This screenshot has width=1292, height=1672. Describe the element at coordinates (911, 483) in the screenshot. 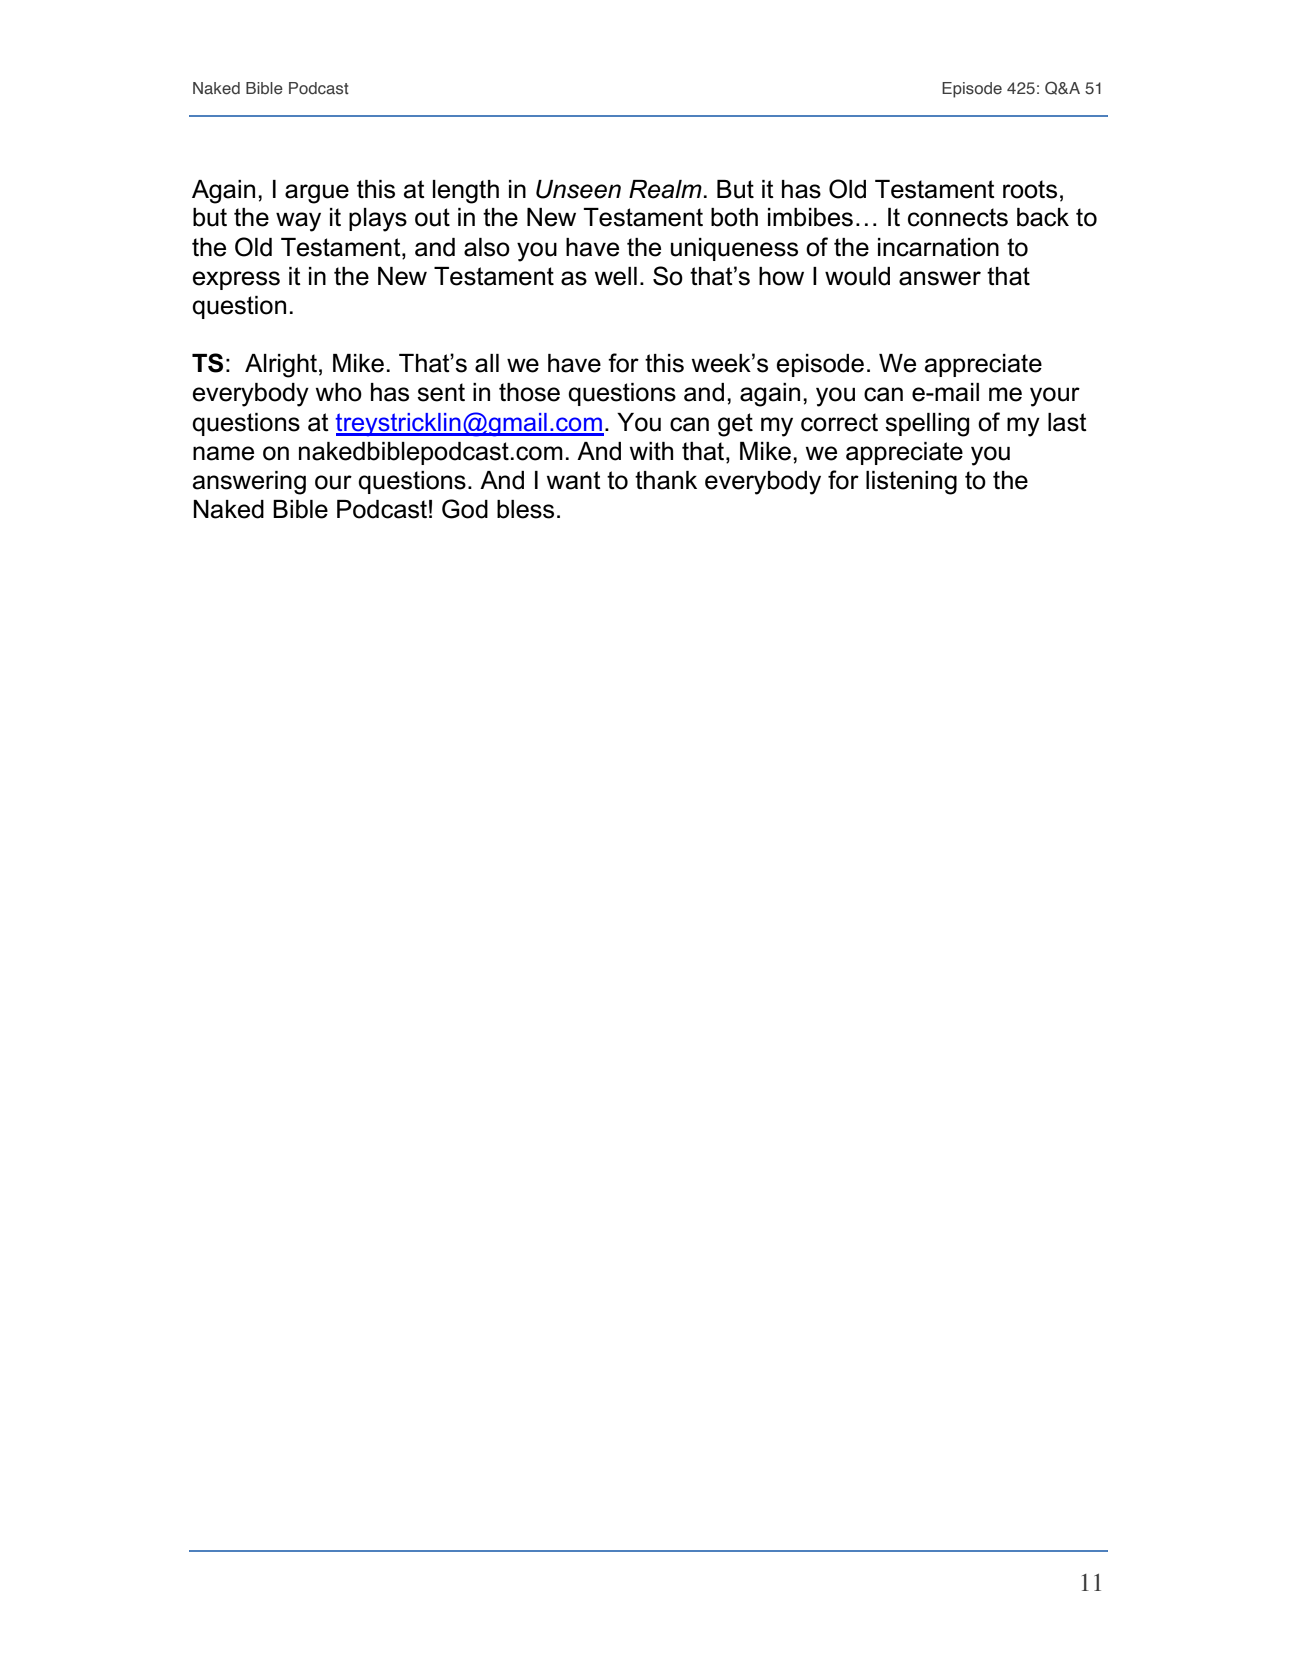

I see `listening` at that location.
